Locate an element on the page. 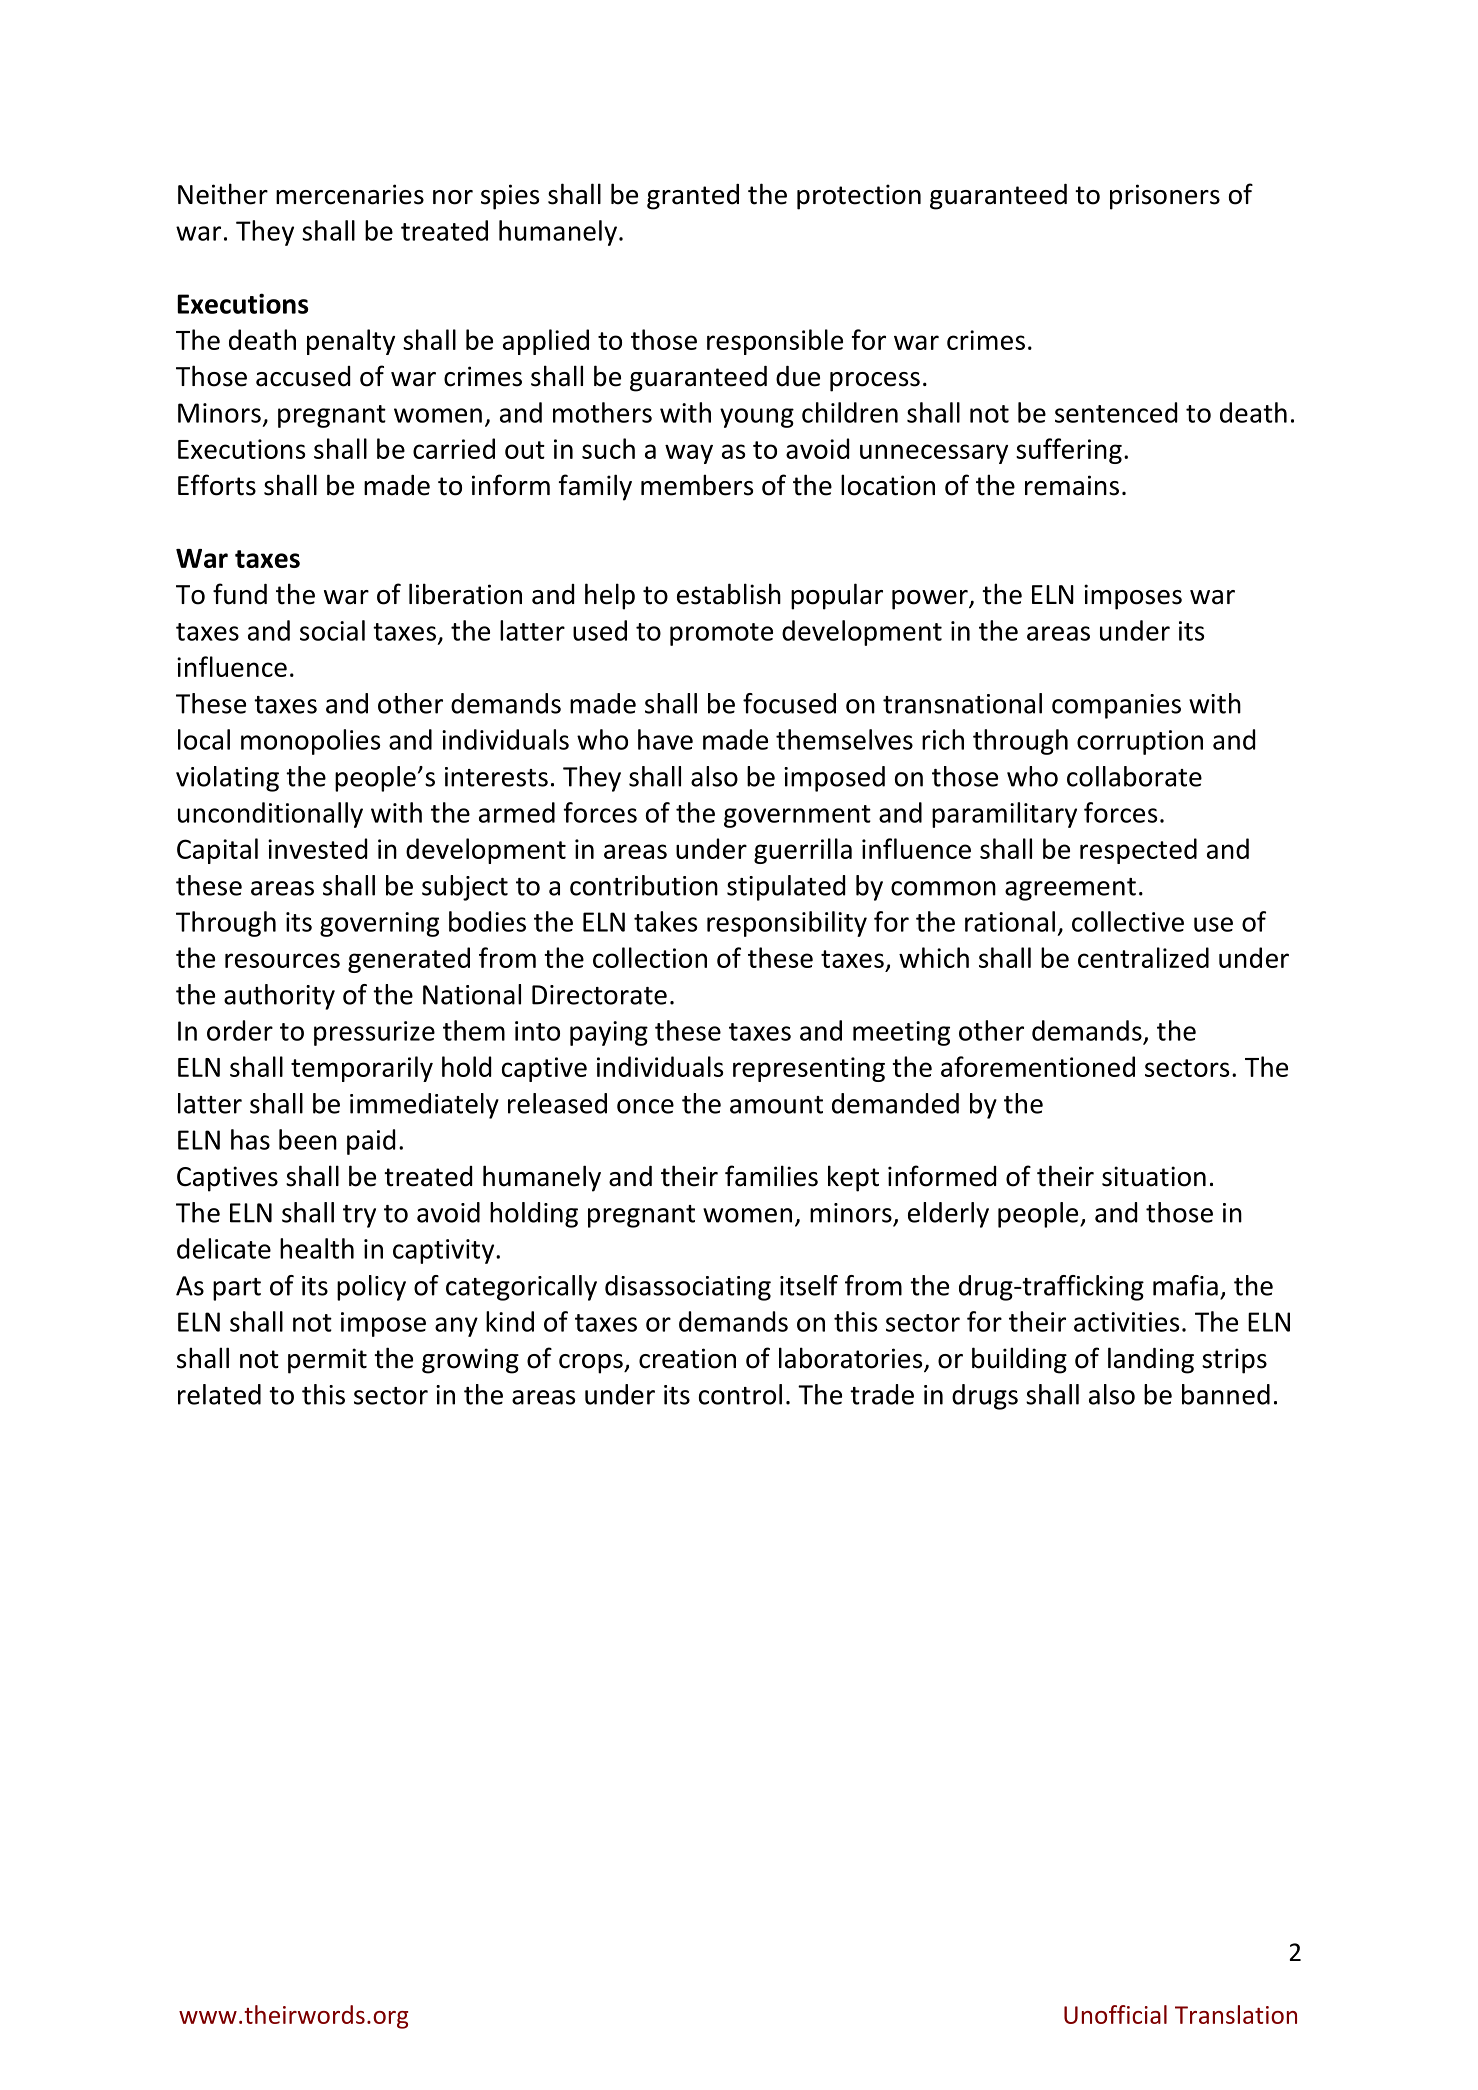  companies is located at coordinates (1116, 706).
